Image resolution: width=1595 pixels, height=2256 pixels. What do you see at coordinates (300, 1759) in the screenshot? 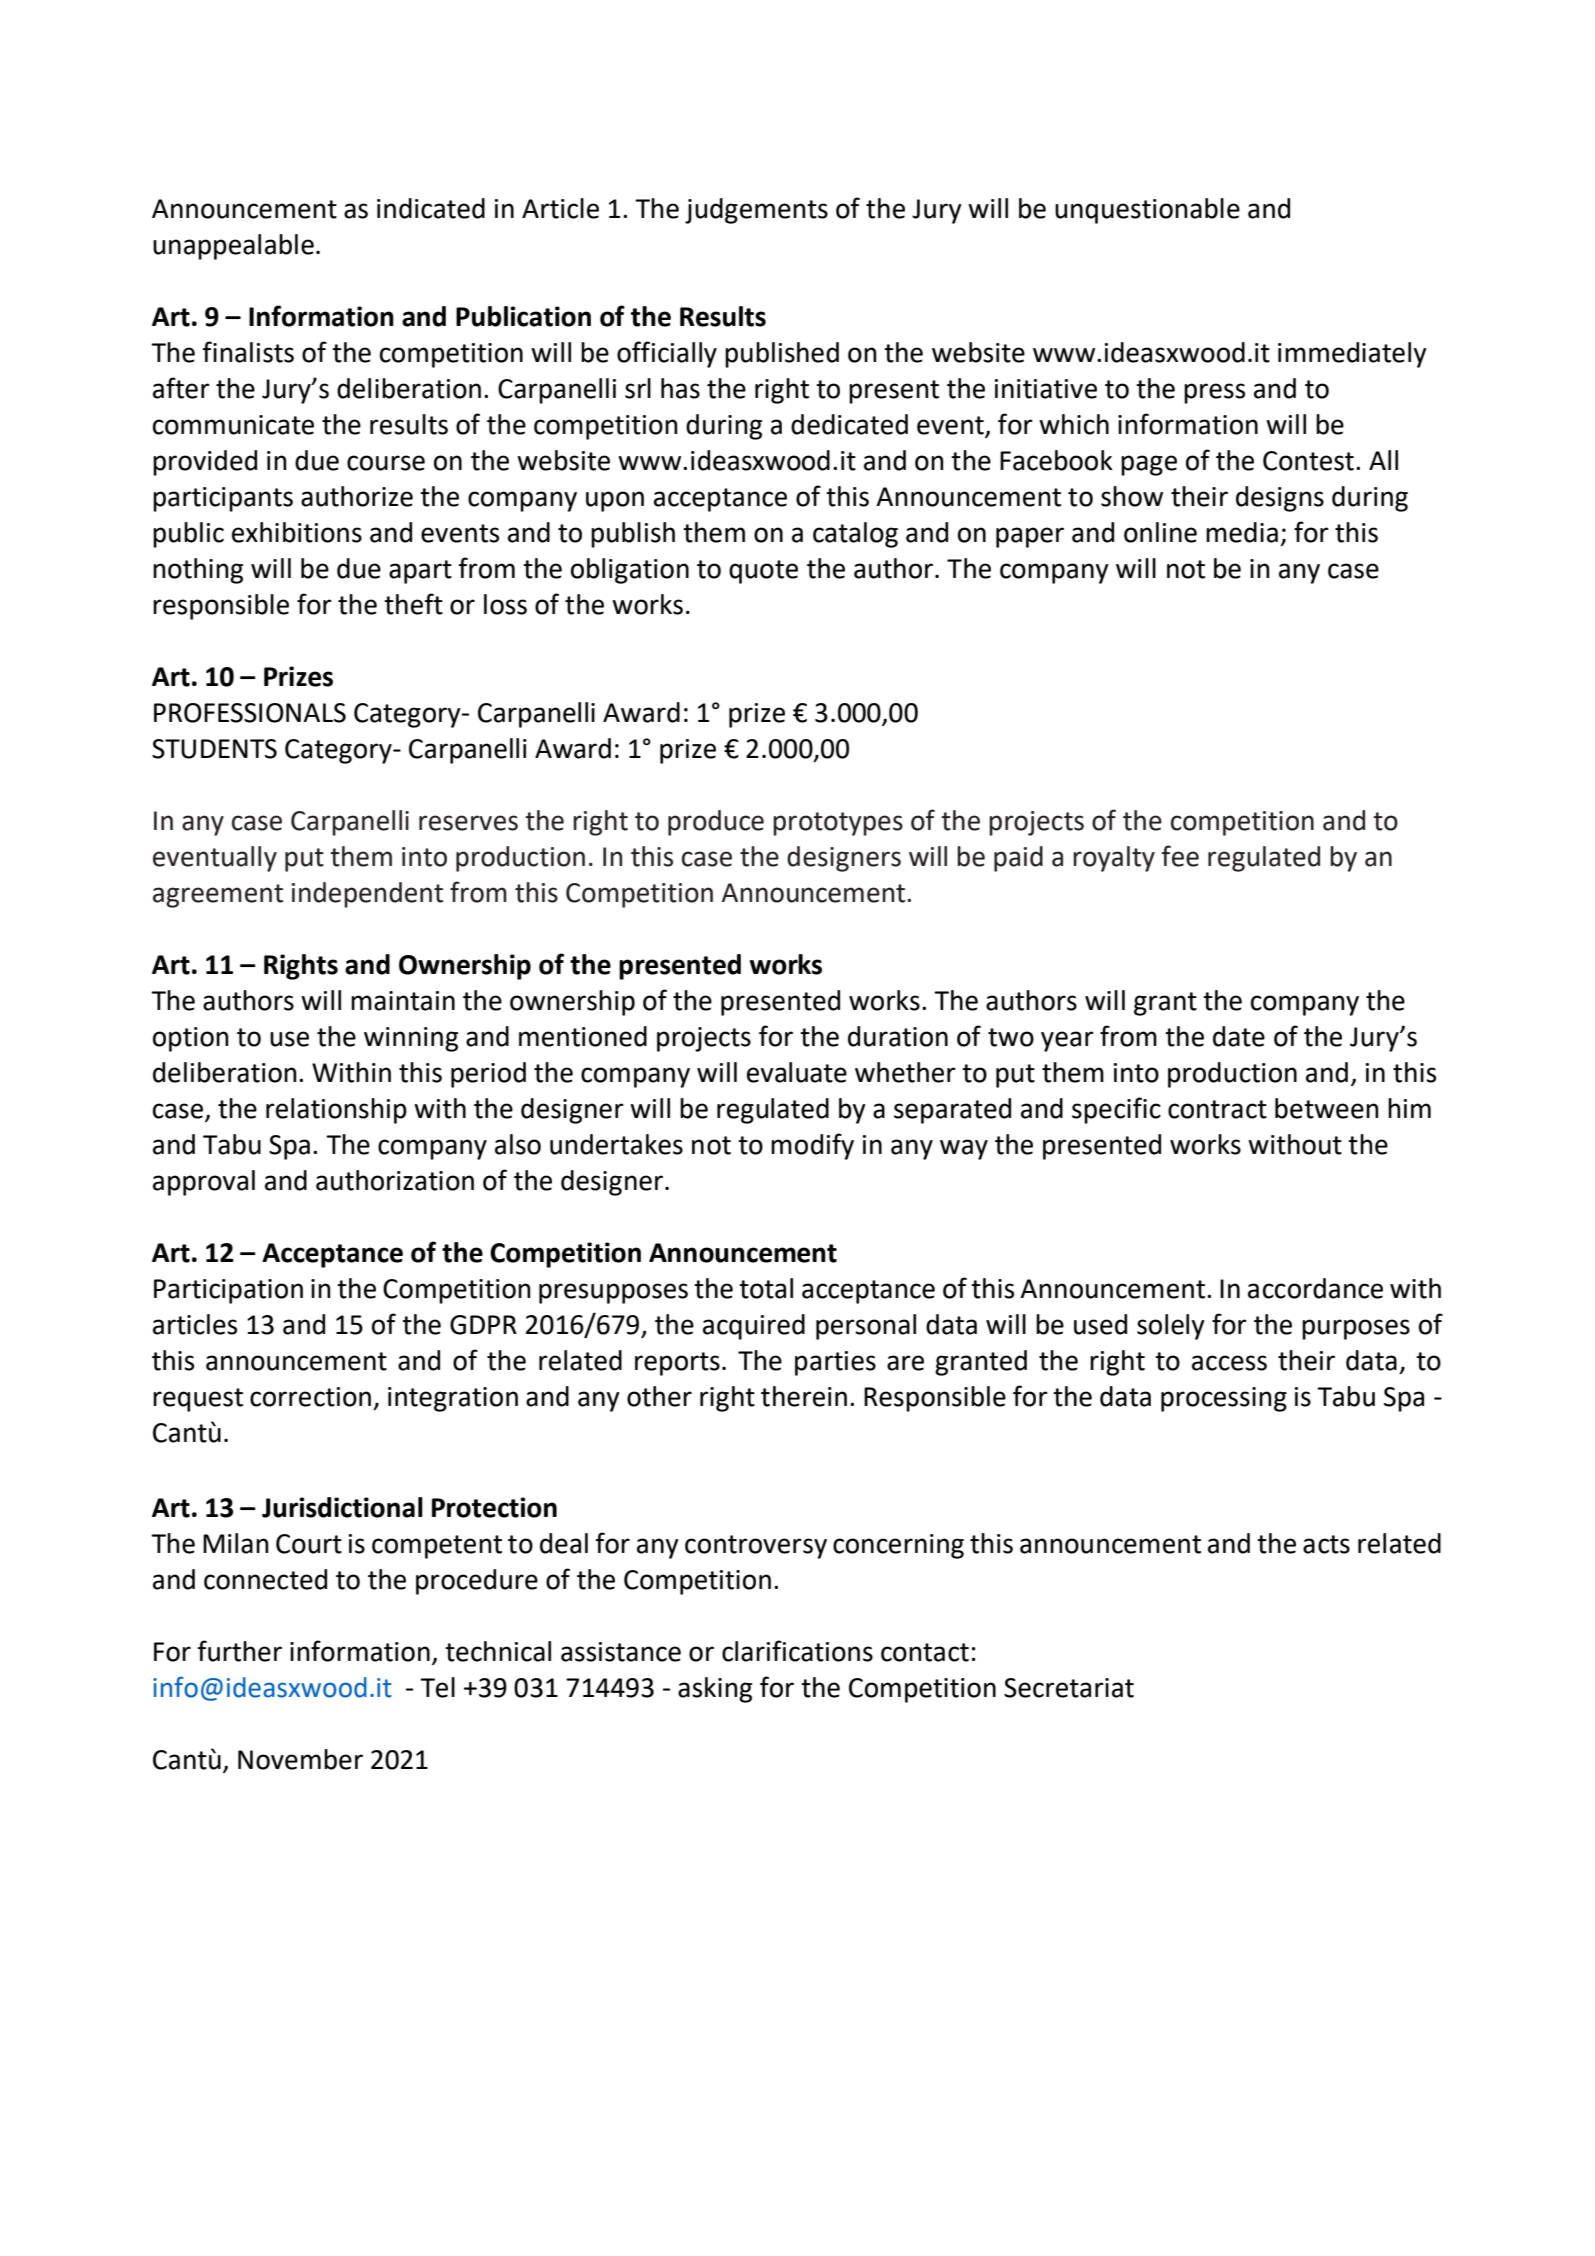
I see `November` at bounding box center [300, 1759].
